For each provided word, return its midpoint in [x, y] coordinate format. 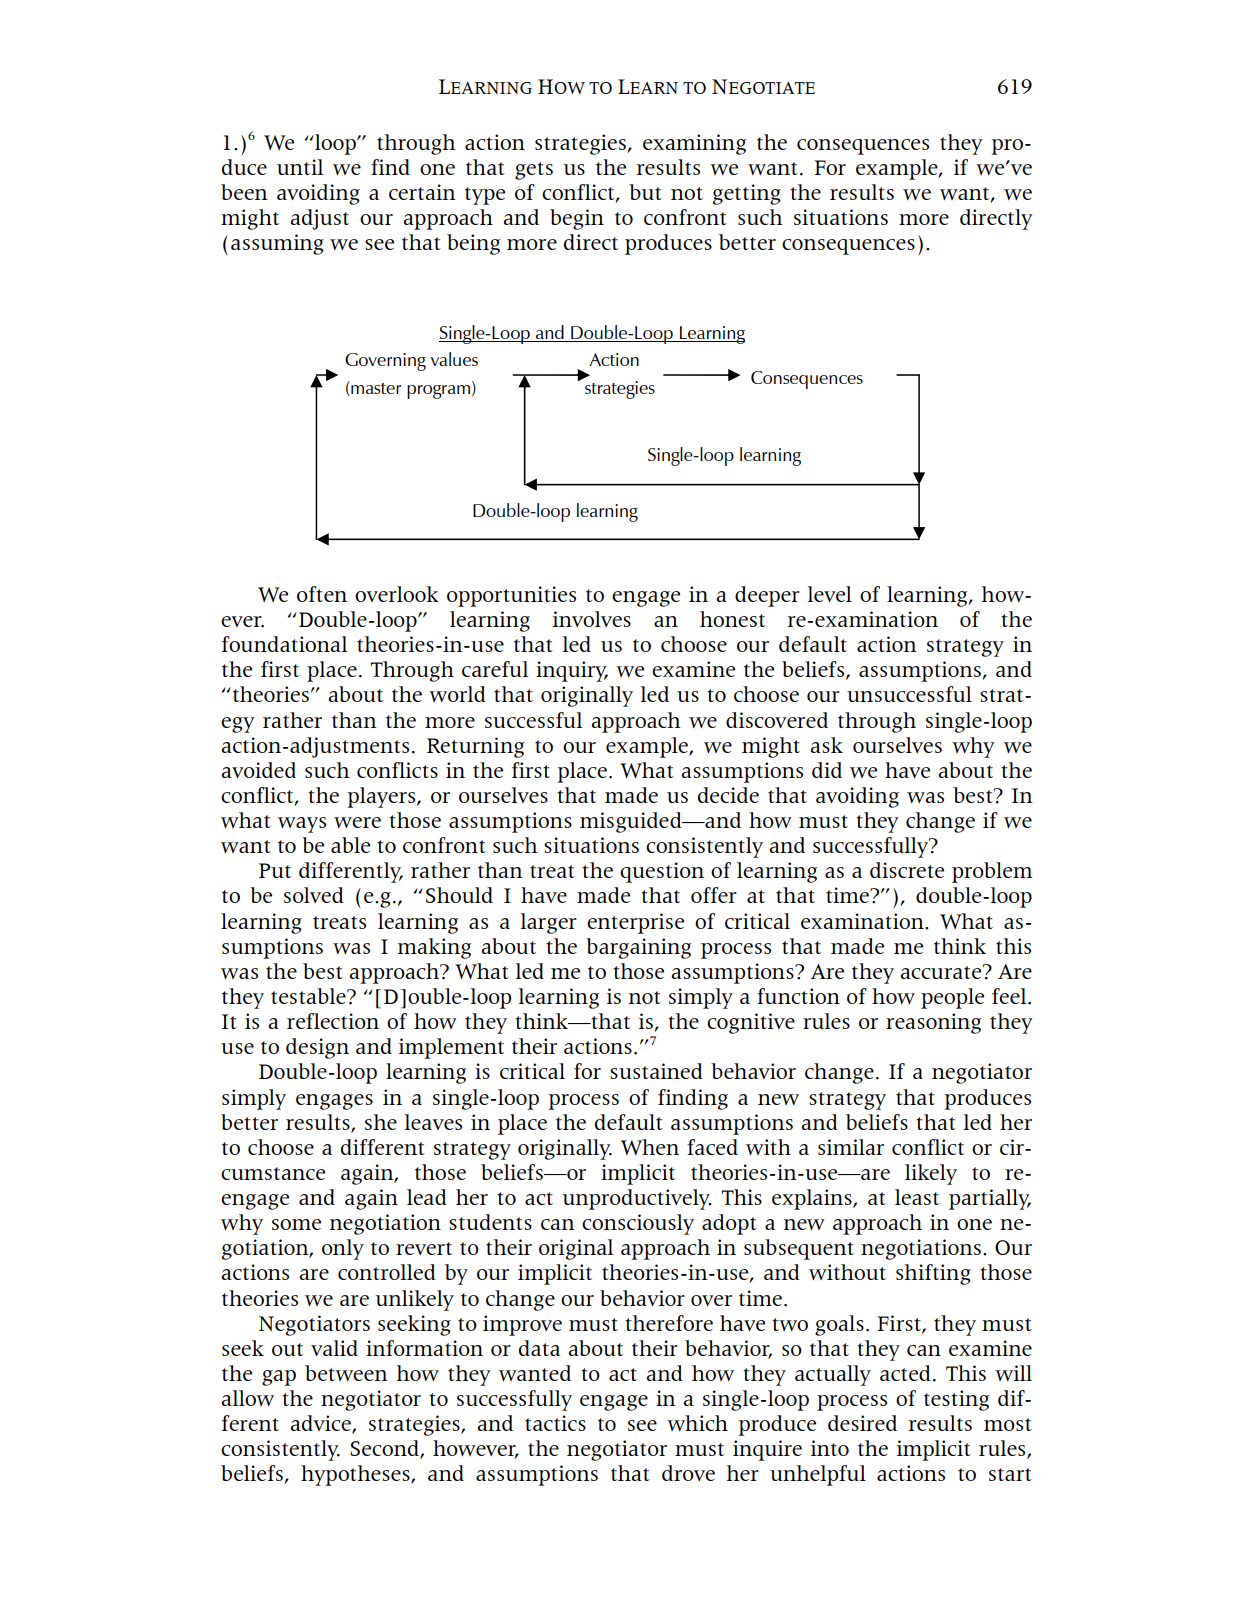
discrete [907, 870]
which [697, 1423]
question [662, 872]
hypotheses [356, 1475]
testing [956, 1400]
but [645, 192]
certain [422, 192]
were [357, 822]
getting [747, 194]
